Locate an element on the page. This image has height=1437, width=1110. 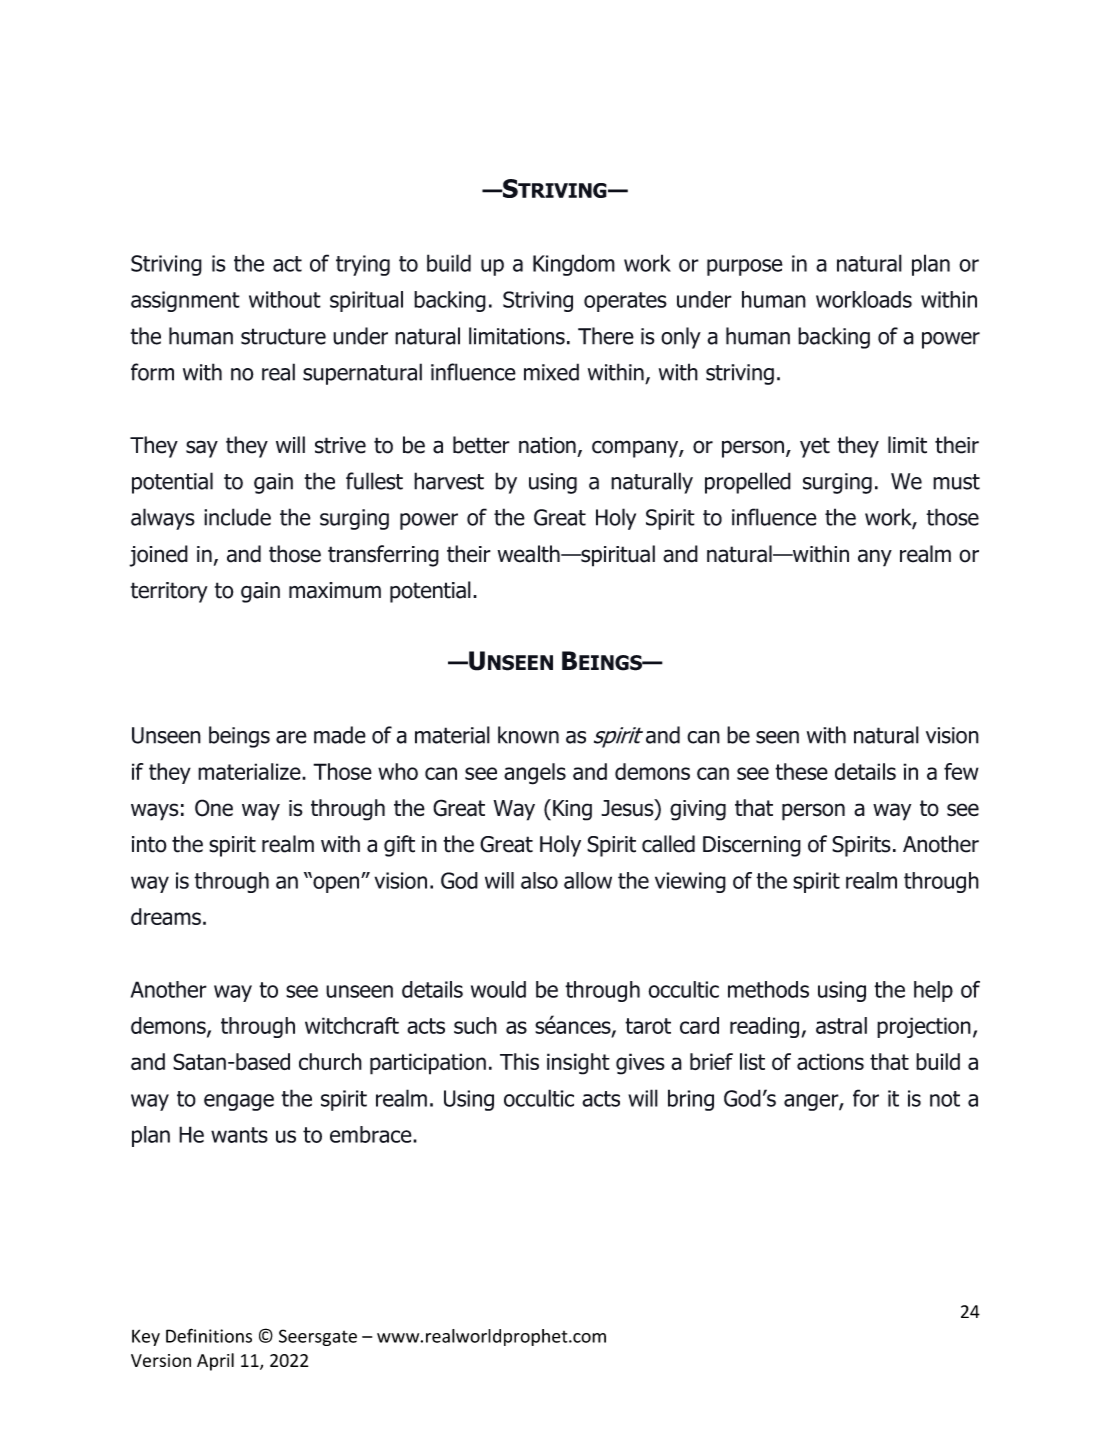
purpose is located at coordinates (745, 267).
